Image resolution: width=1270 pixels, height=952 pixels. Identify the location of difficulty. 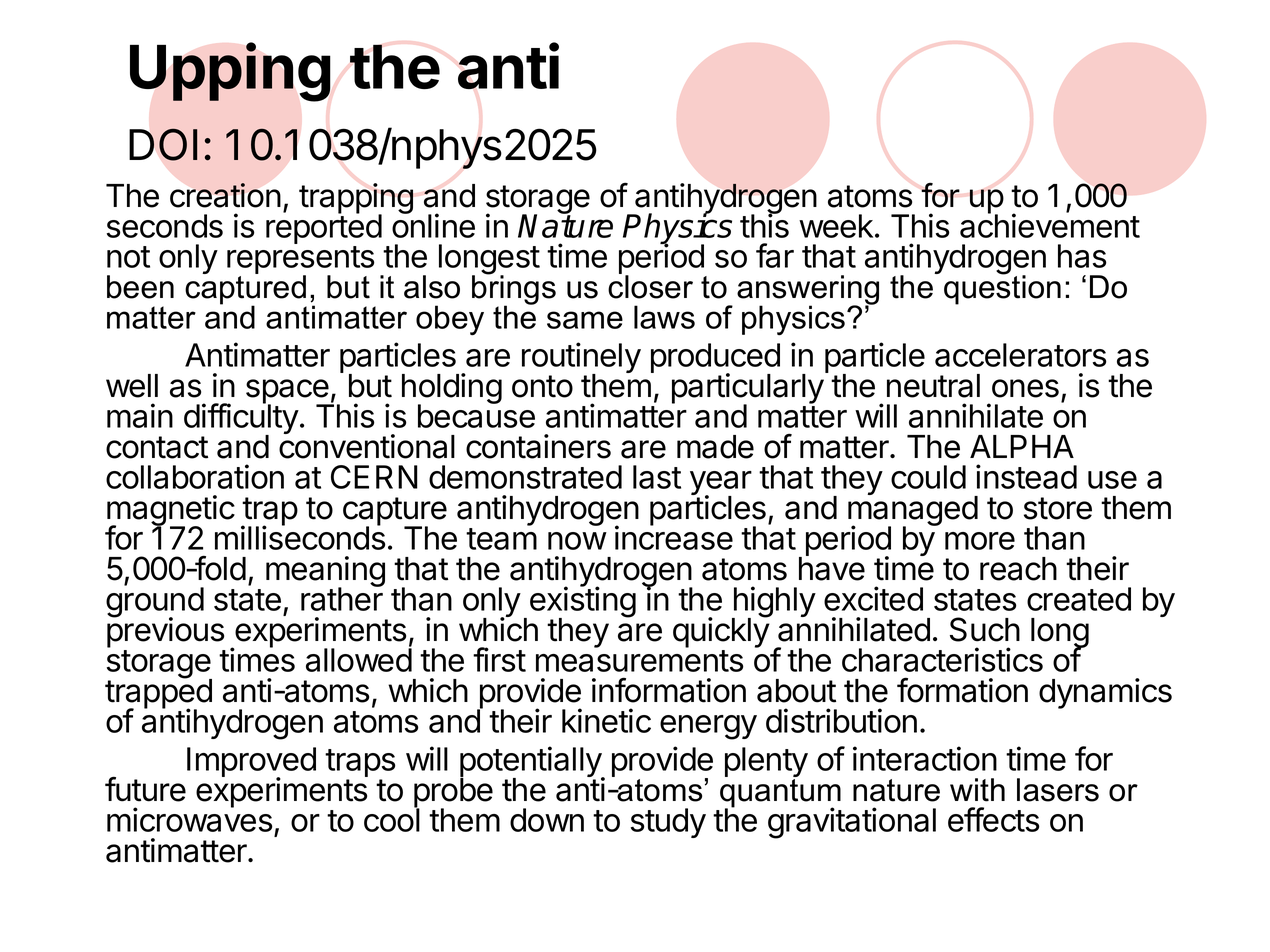
(241, 419).
